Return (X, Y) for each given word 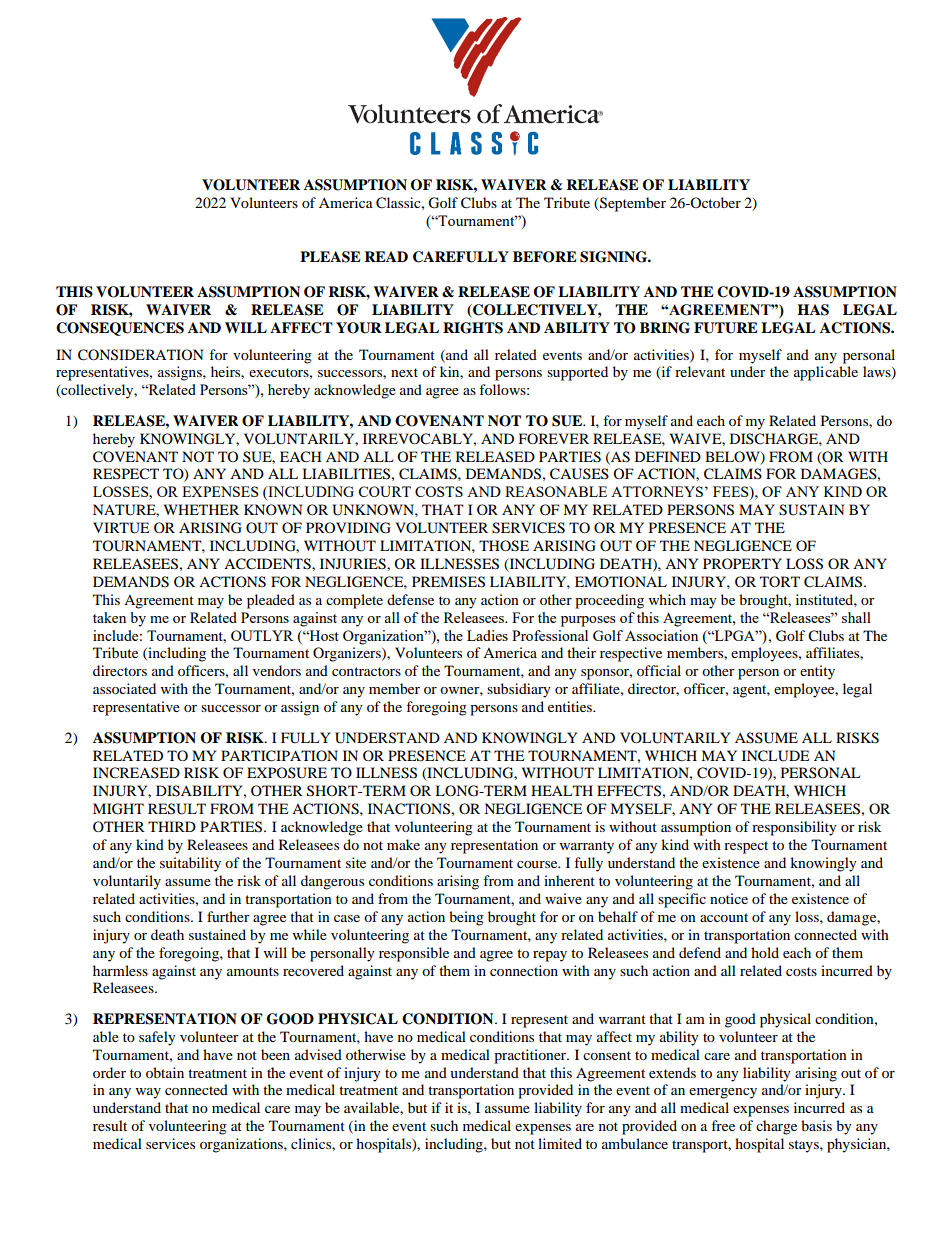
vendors (277, 670)
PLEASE (330, 257)
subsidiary (519, 690)
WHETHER (201, 509)
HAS (813, 310)
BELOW (733, 457)
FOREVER (554, 438)
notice (729, 898)
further (228, 916)
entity (817, 672)
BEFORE (545, 257)
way (148, 1093)
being (466, 918)
